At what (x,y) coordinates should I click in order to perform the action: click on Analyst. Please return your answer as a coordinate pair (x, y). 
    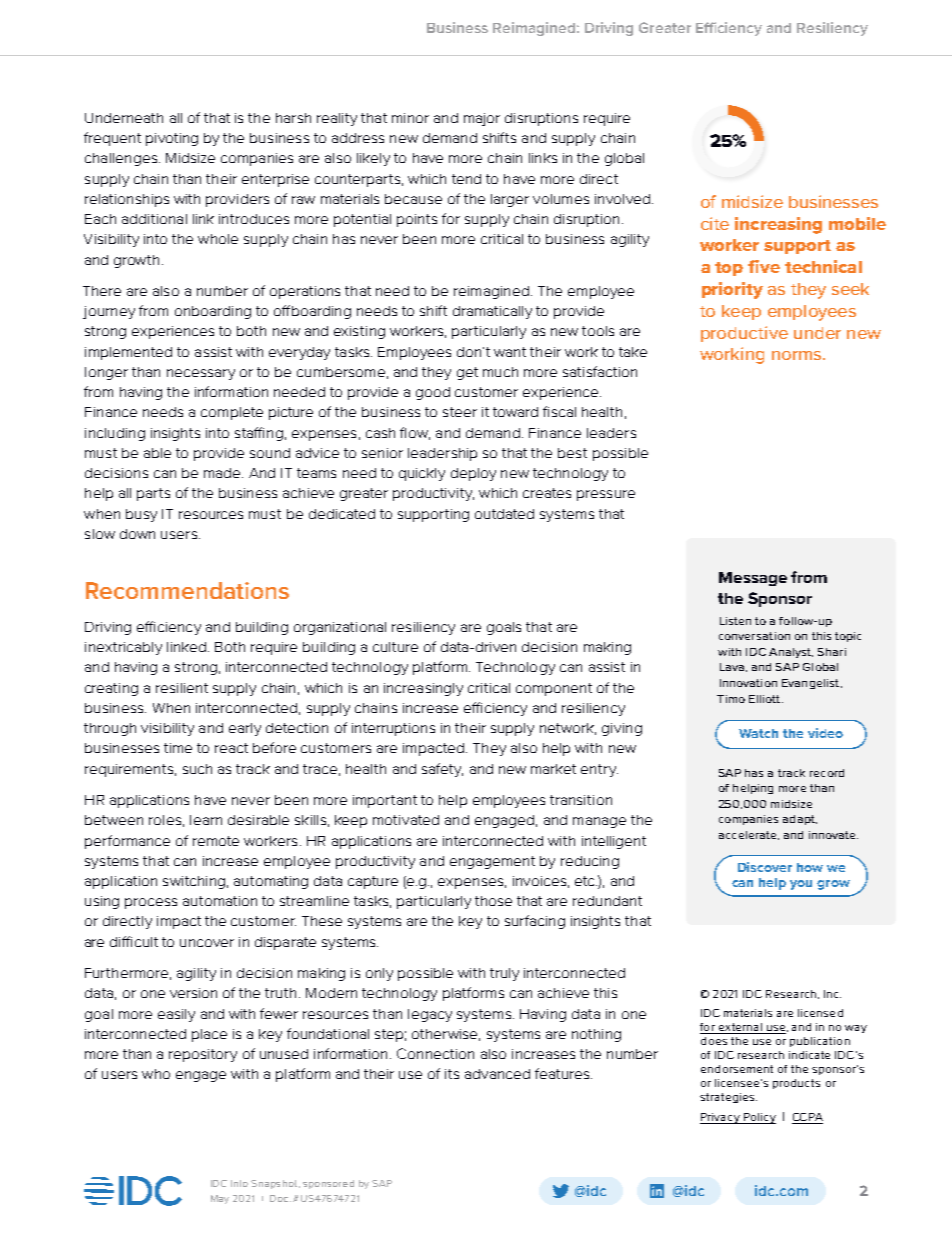
    Looking at the image, I should click on (791, 653).
